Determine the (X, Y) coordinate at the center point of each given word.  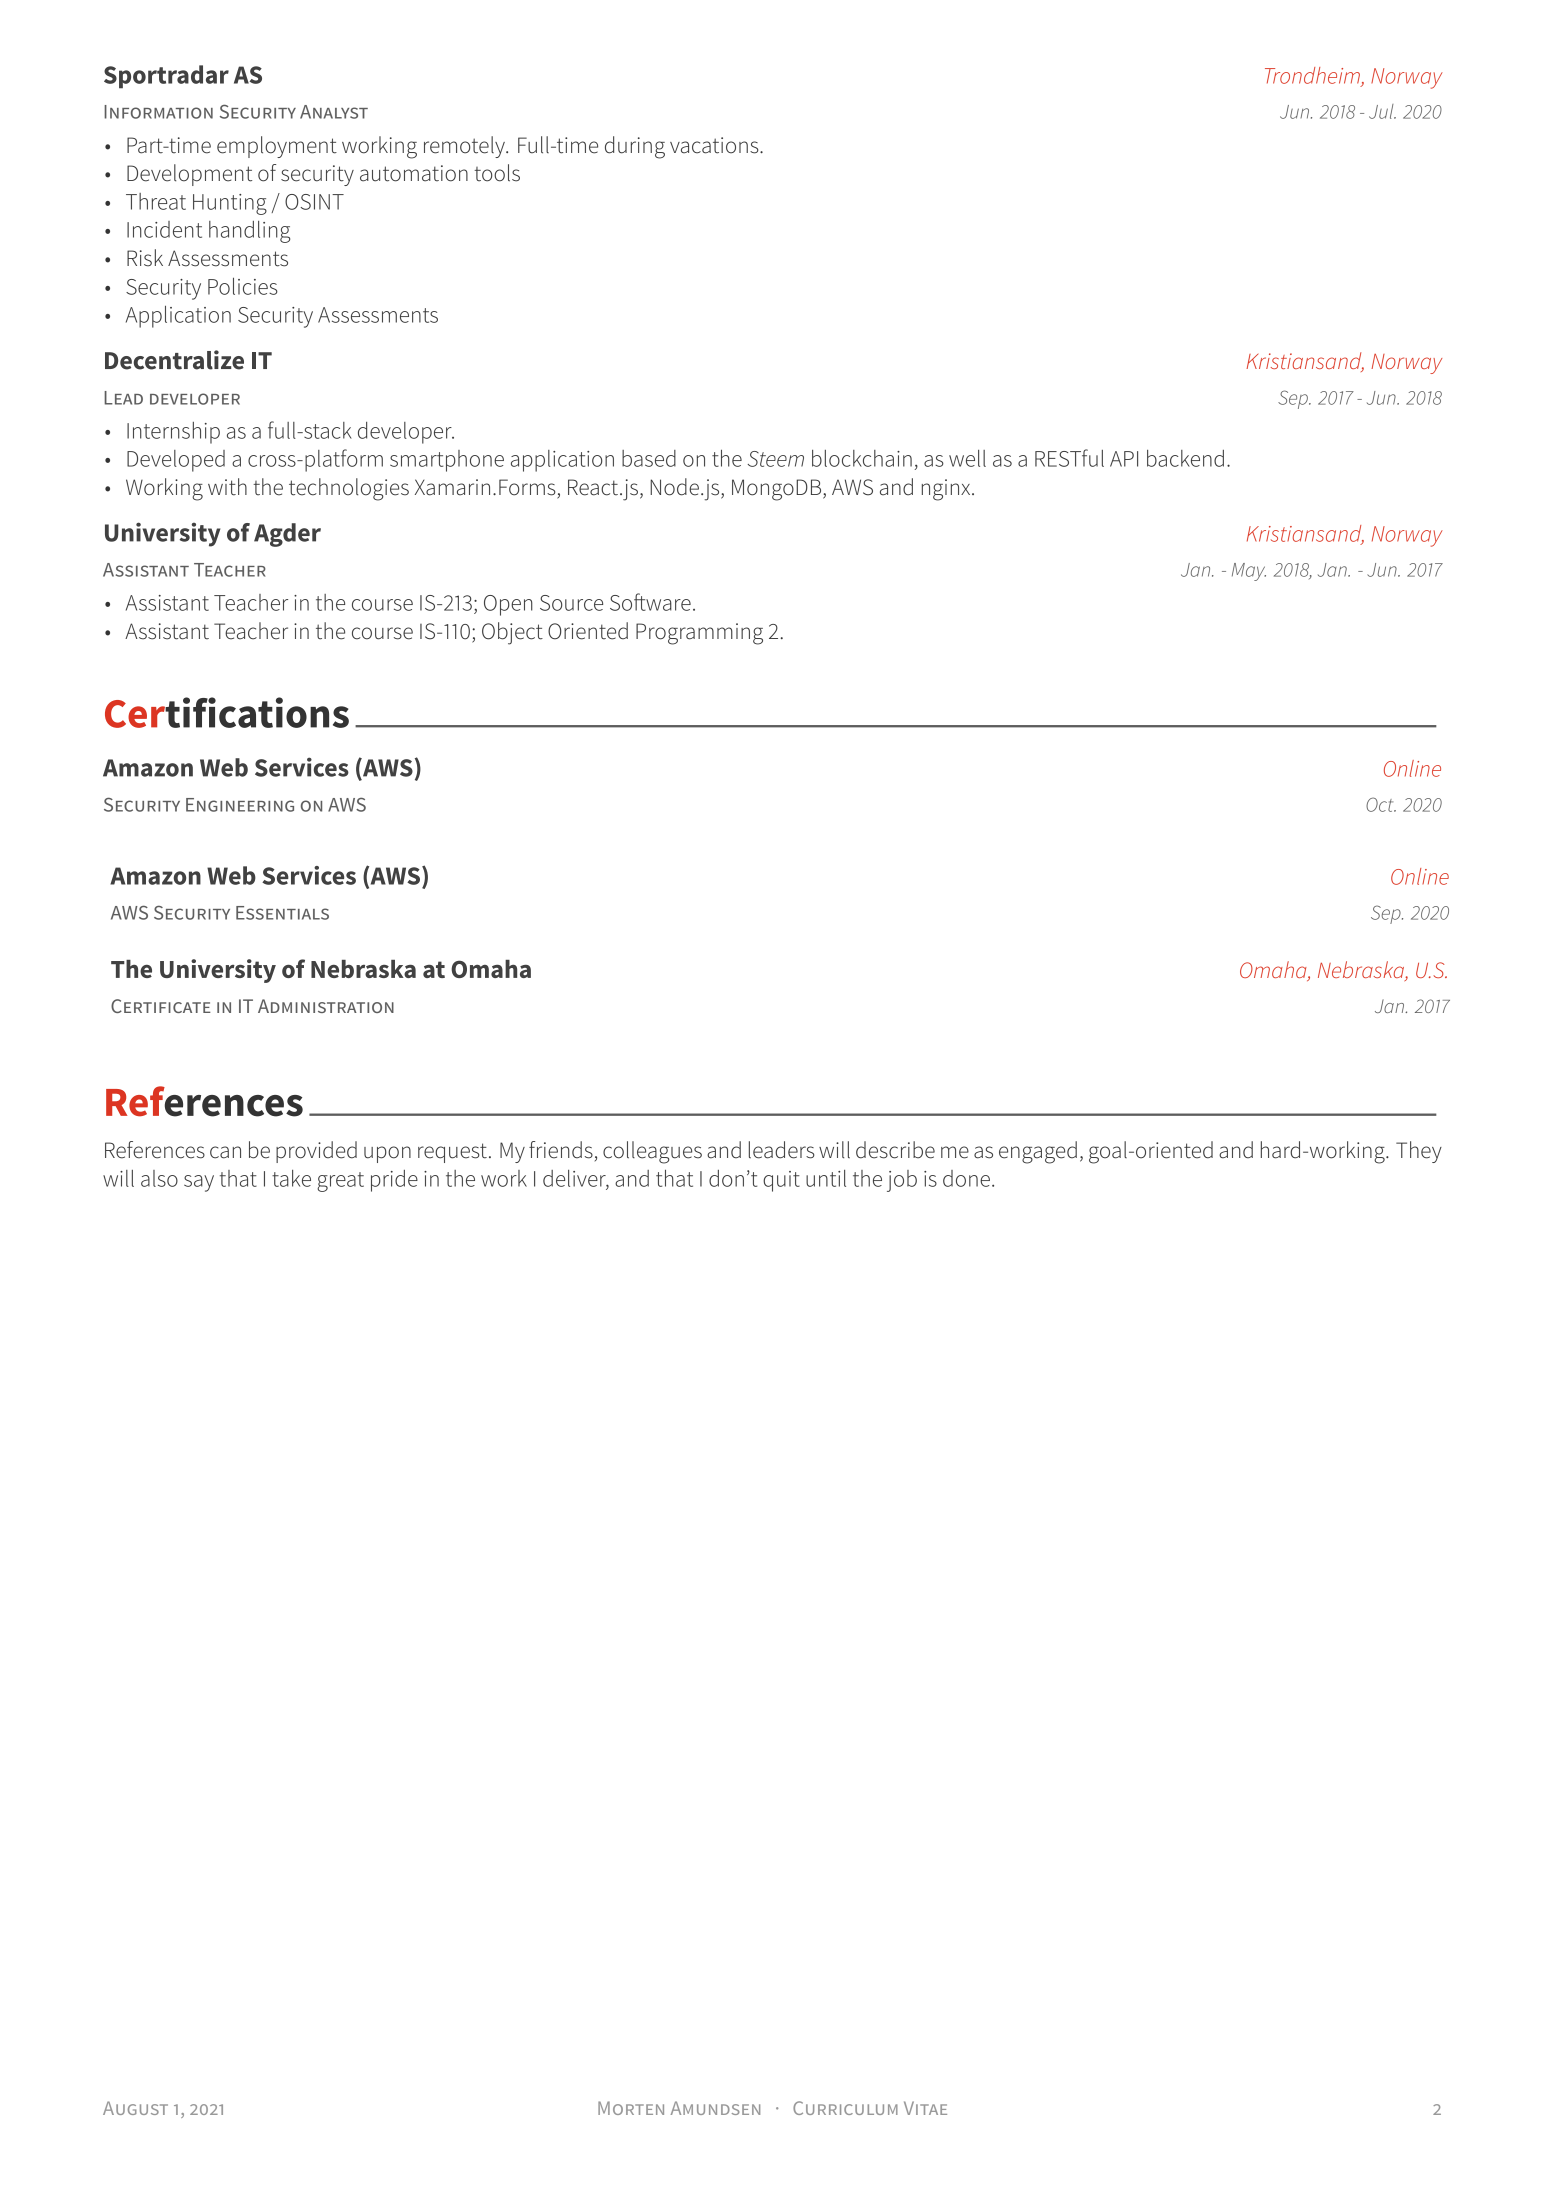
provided (316, 1152)
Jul (1382, 111)
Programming (699, 634)
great (340, 1182)
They (1419, 1152)
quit (781, 1181)
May (1249, 572)
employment (277, 147)
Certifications (227, 712)
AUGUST (135, 2108)
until (826, 1178)
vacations (715, 145)
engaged (1038, 1152)
